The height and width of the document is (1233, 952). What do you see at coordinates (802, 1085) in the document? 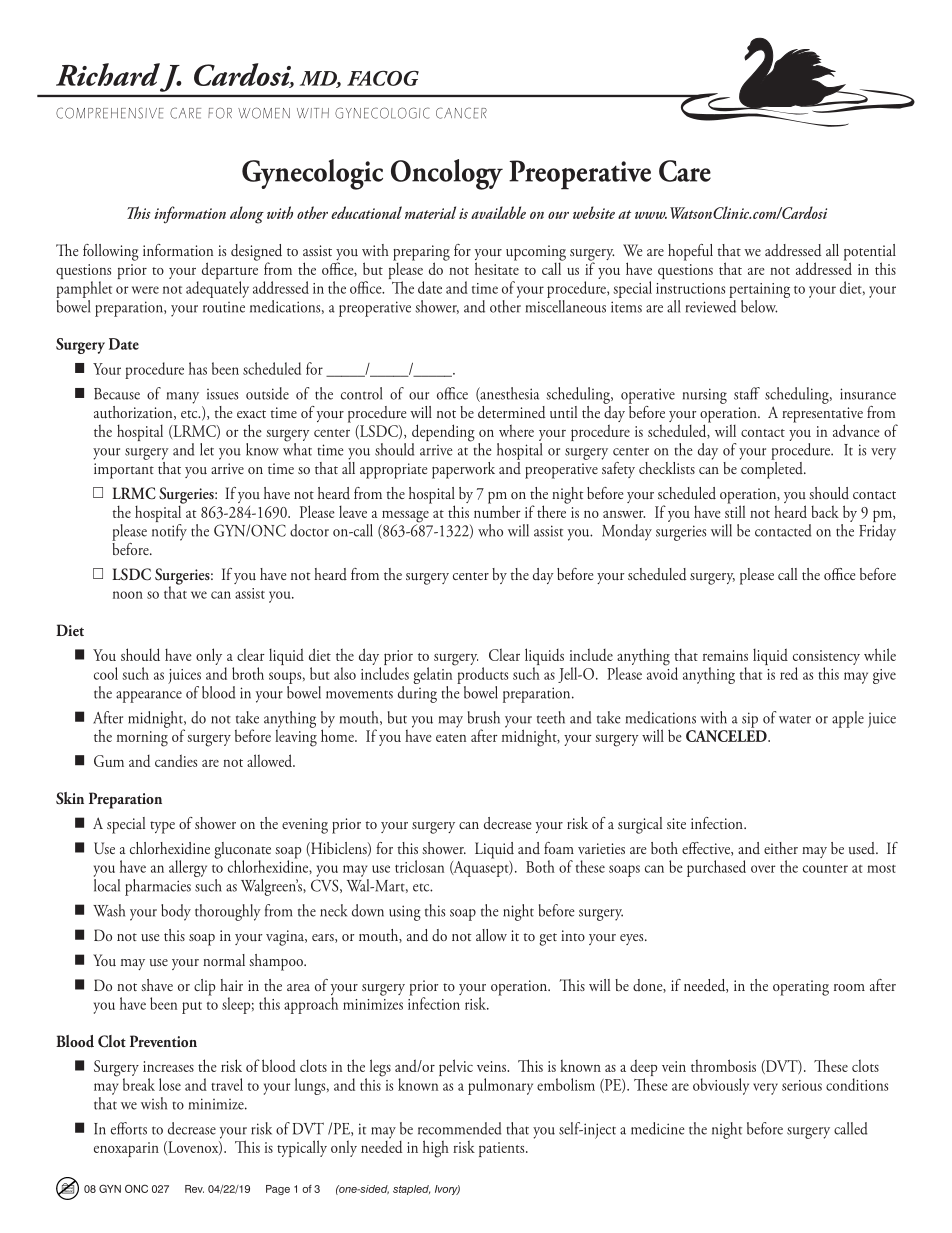
I see `serious` at bounding box center [802, 1085].
